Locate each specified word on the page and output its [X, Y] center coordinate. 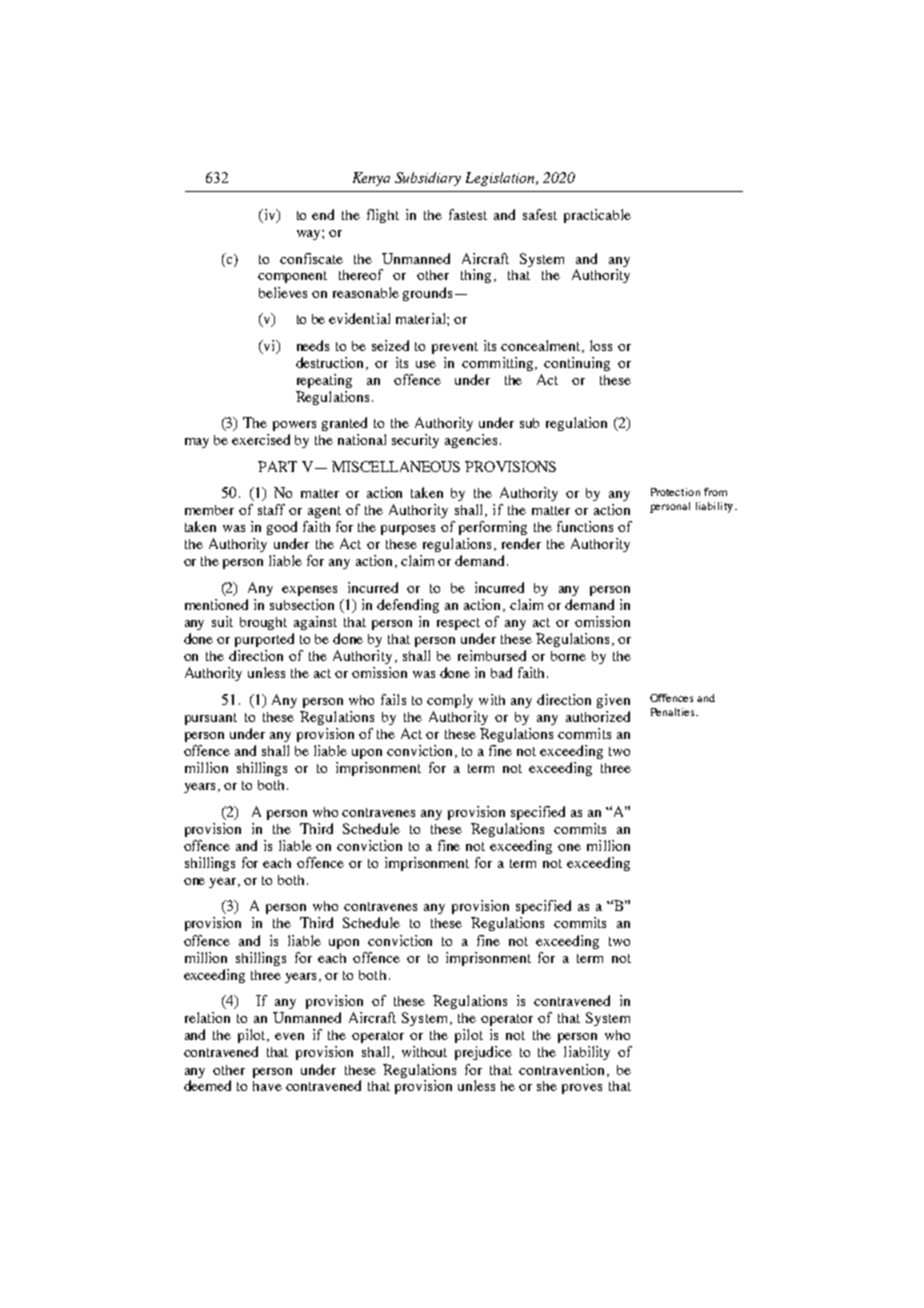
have [267, 1086]
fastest [468, 214]
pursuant [211, 719]
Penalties [672, 712]
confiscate [311, 258]
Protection [675, 492]
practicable [597, 216]
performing [493, 528]
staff [271, 509]
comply [450, 701]
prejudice [483, 1053]
